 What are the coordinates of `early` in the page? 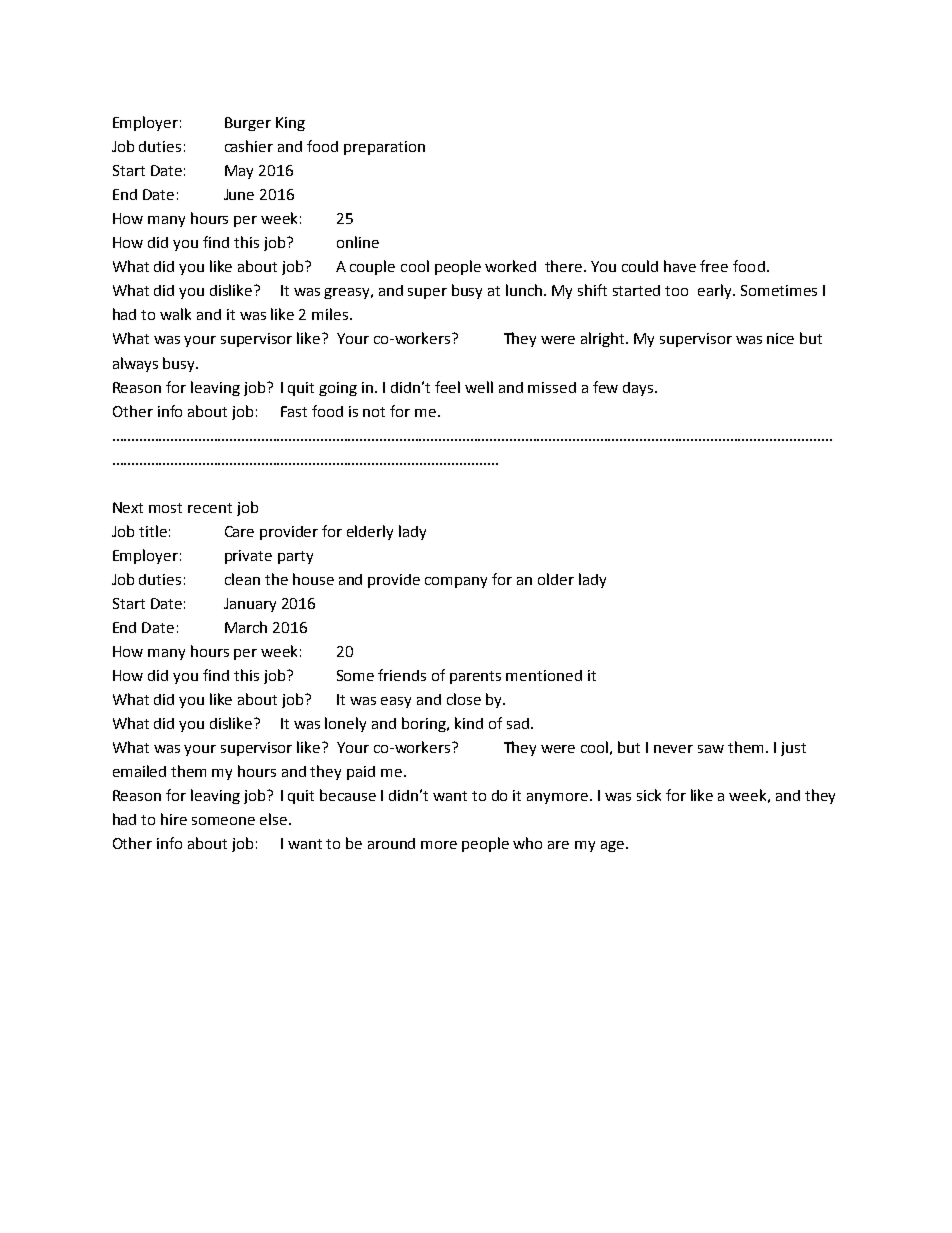 It's located at (716, 291).
